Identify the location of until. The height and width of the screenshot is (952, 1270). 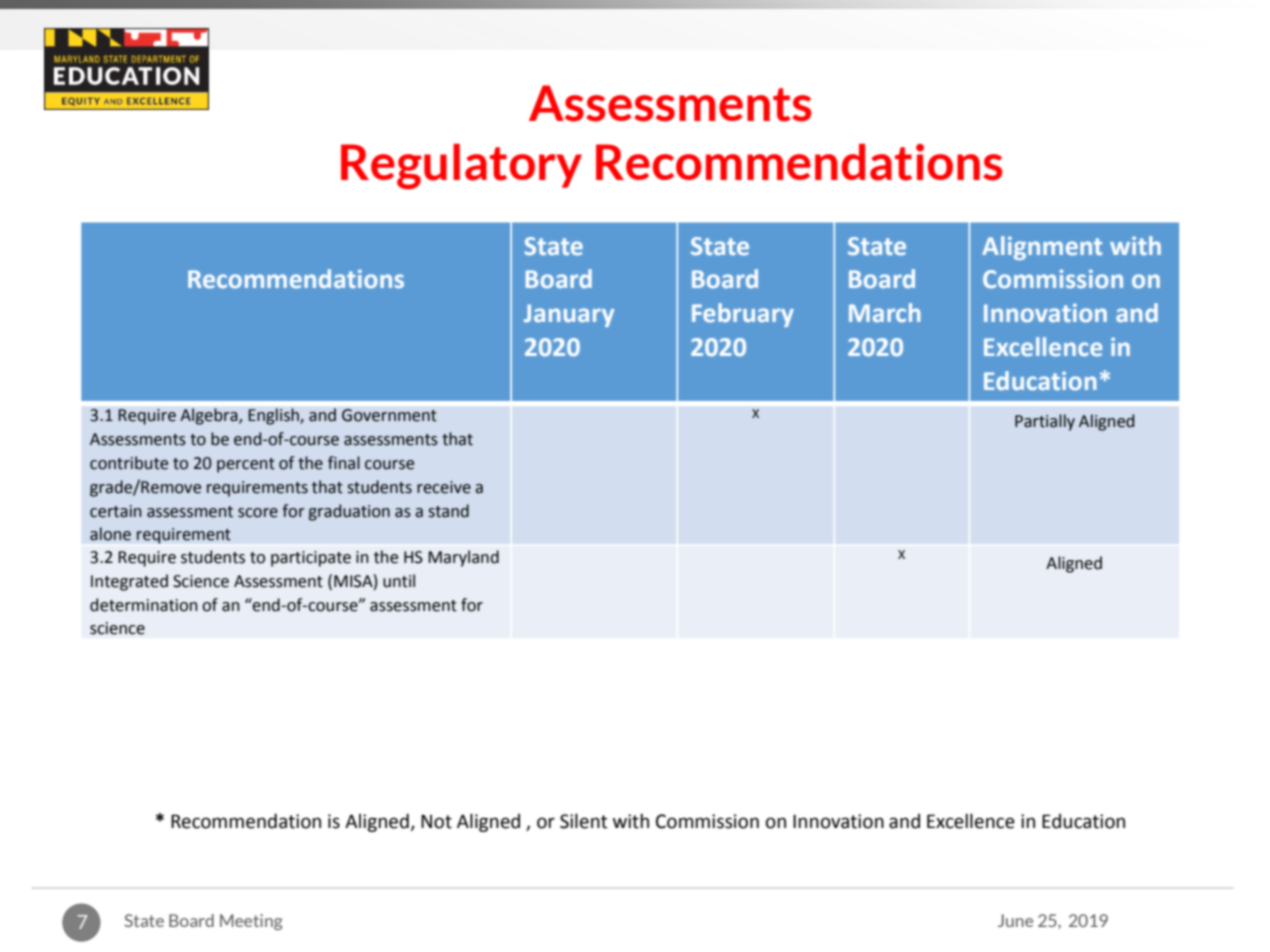
(399, 581).
